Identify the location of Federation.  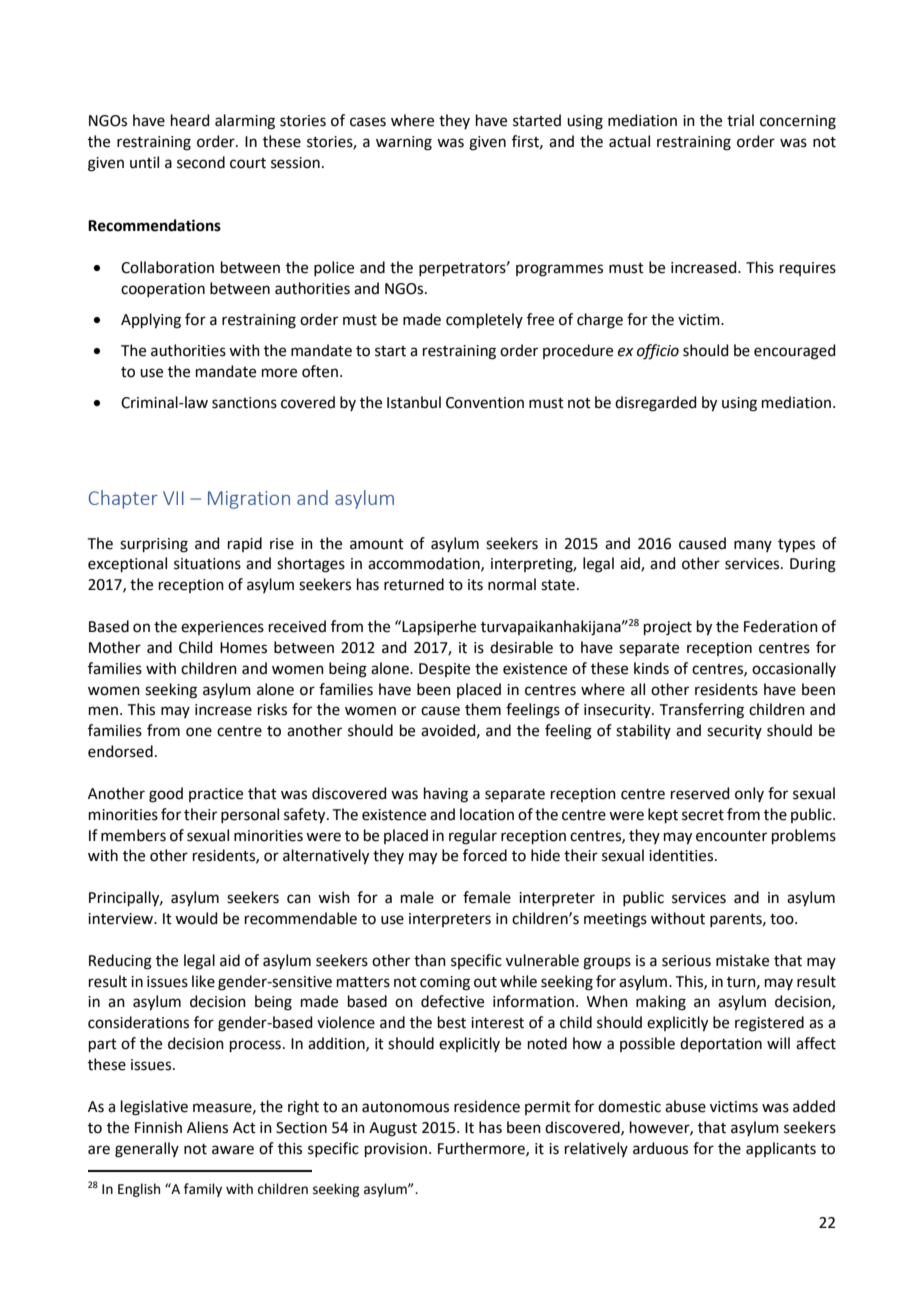
(781, 626).
